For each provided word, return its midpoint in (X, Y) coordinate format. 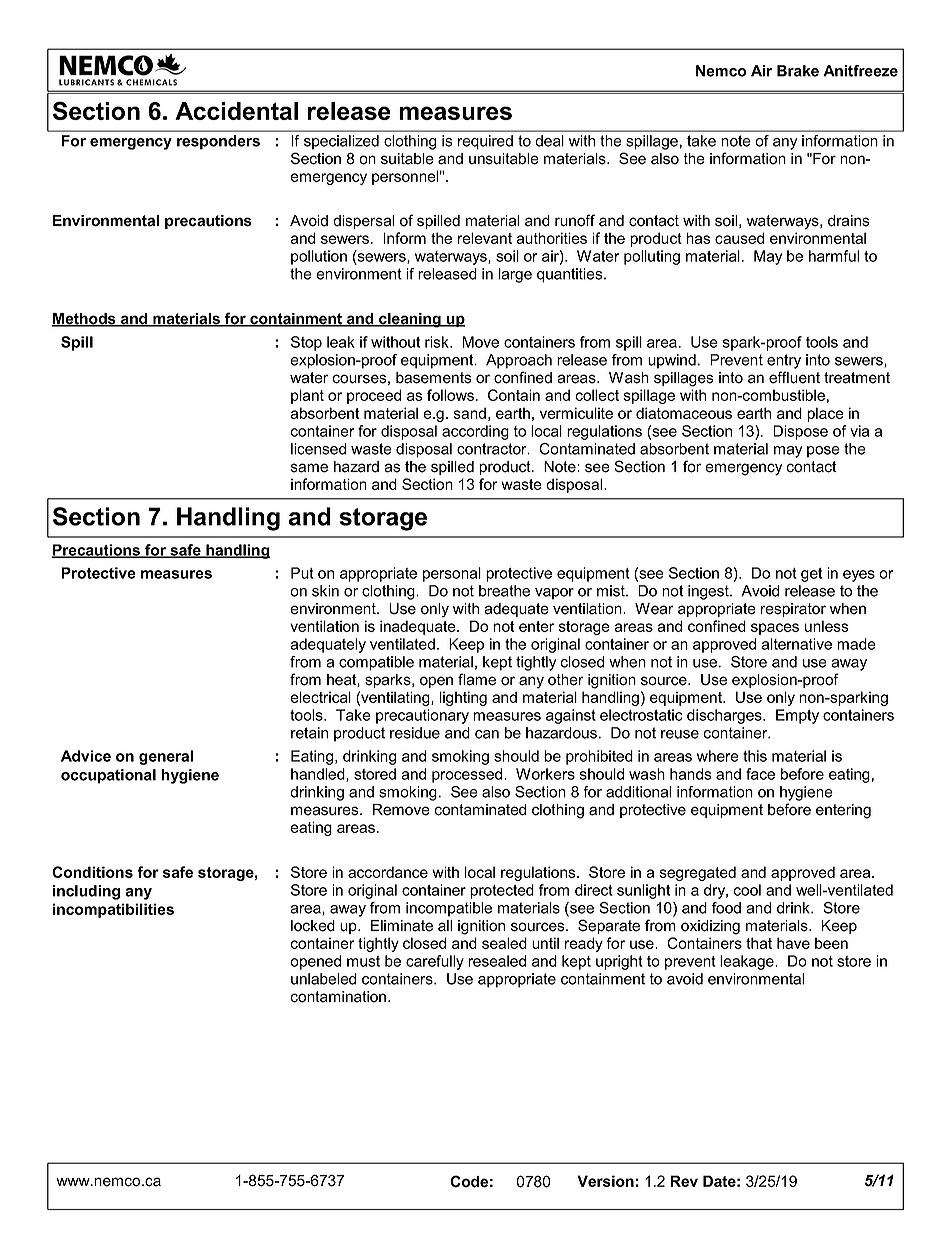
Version (605, 1181)
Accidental (236, 111)
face (760, 774)
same (309, 468)
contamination (338, 997)
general (166, 757)
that (759, 943)
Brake (798, 71)
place (825, 414)
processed (468, 775)
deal (549, 141)
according (475, 432)
